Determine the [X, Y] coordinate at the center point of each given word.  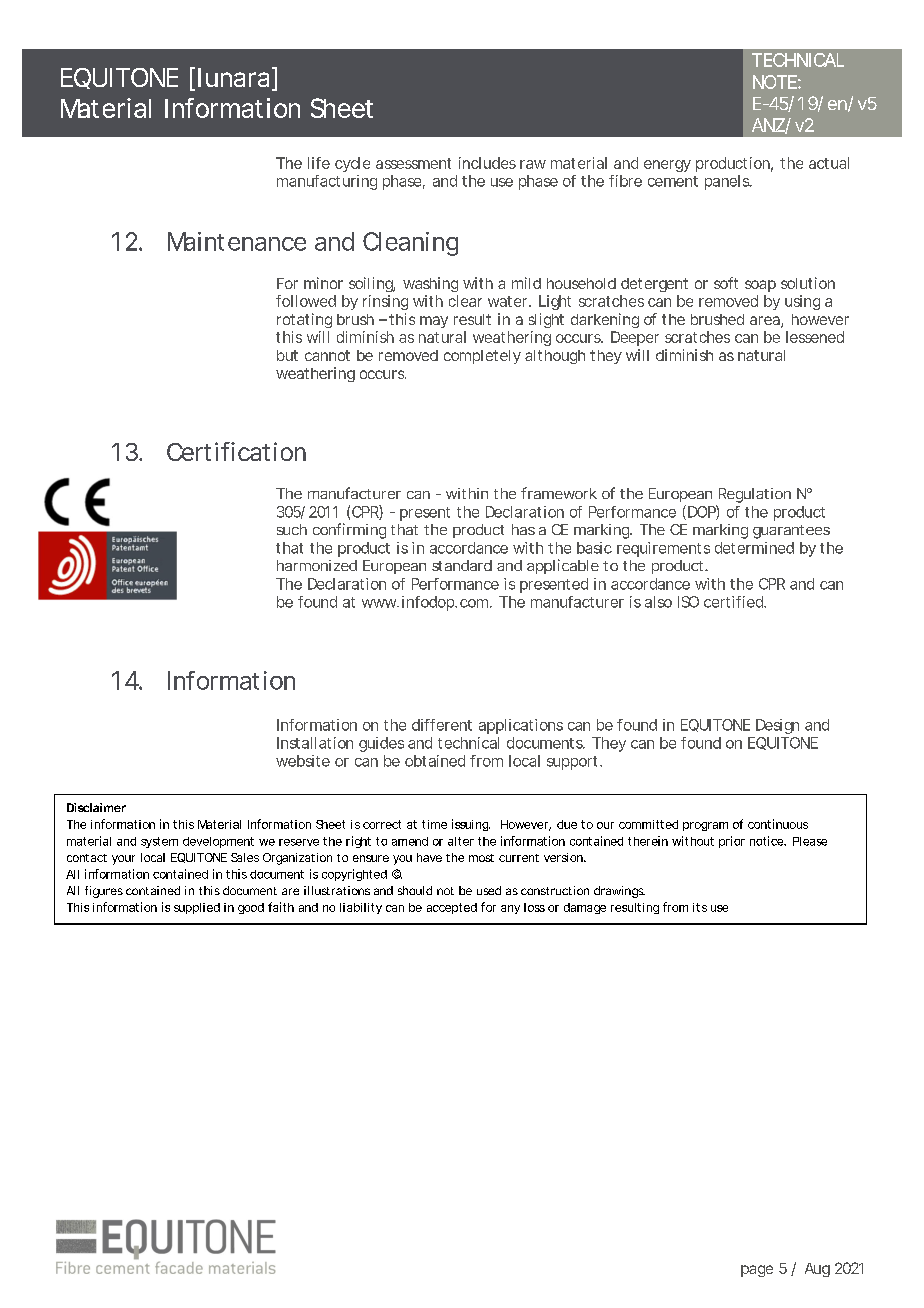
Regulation [755, 495]
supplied [197, 908]
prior [732, 842]
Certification [236, 451]
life [319, 163]
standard [462, 565]
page [757, 1271]
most [481, 858]
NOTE [775, 82]
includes [487, 163]
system [159, 842]
